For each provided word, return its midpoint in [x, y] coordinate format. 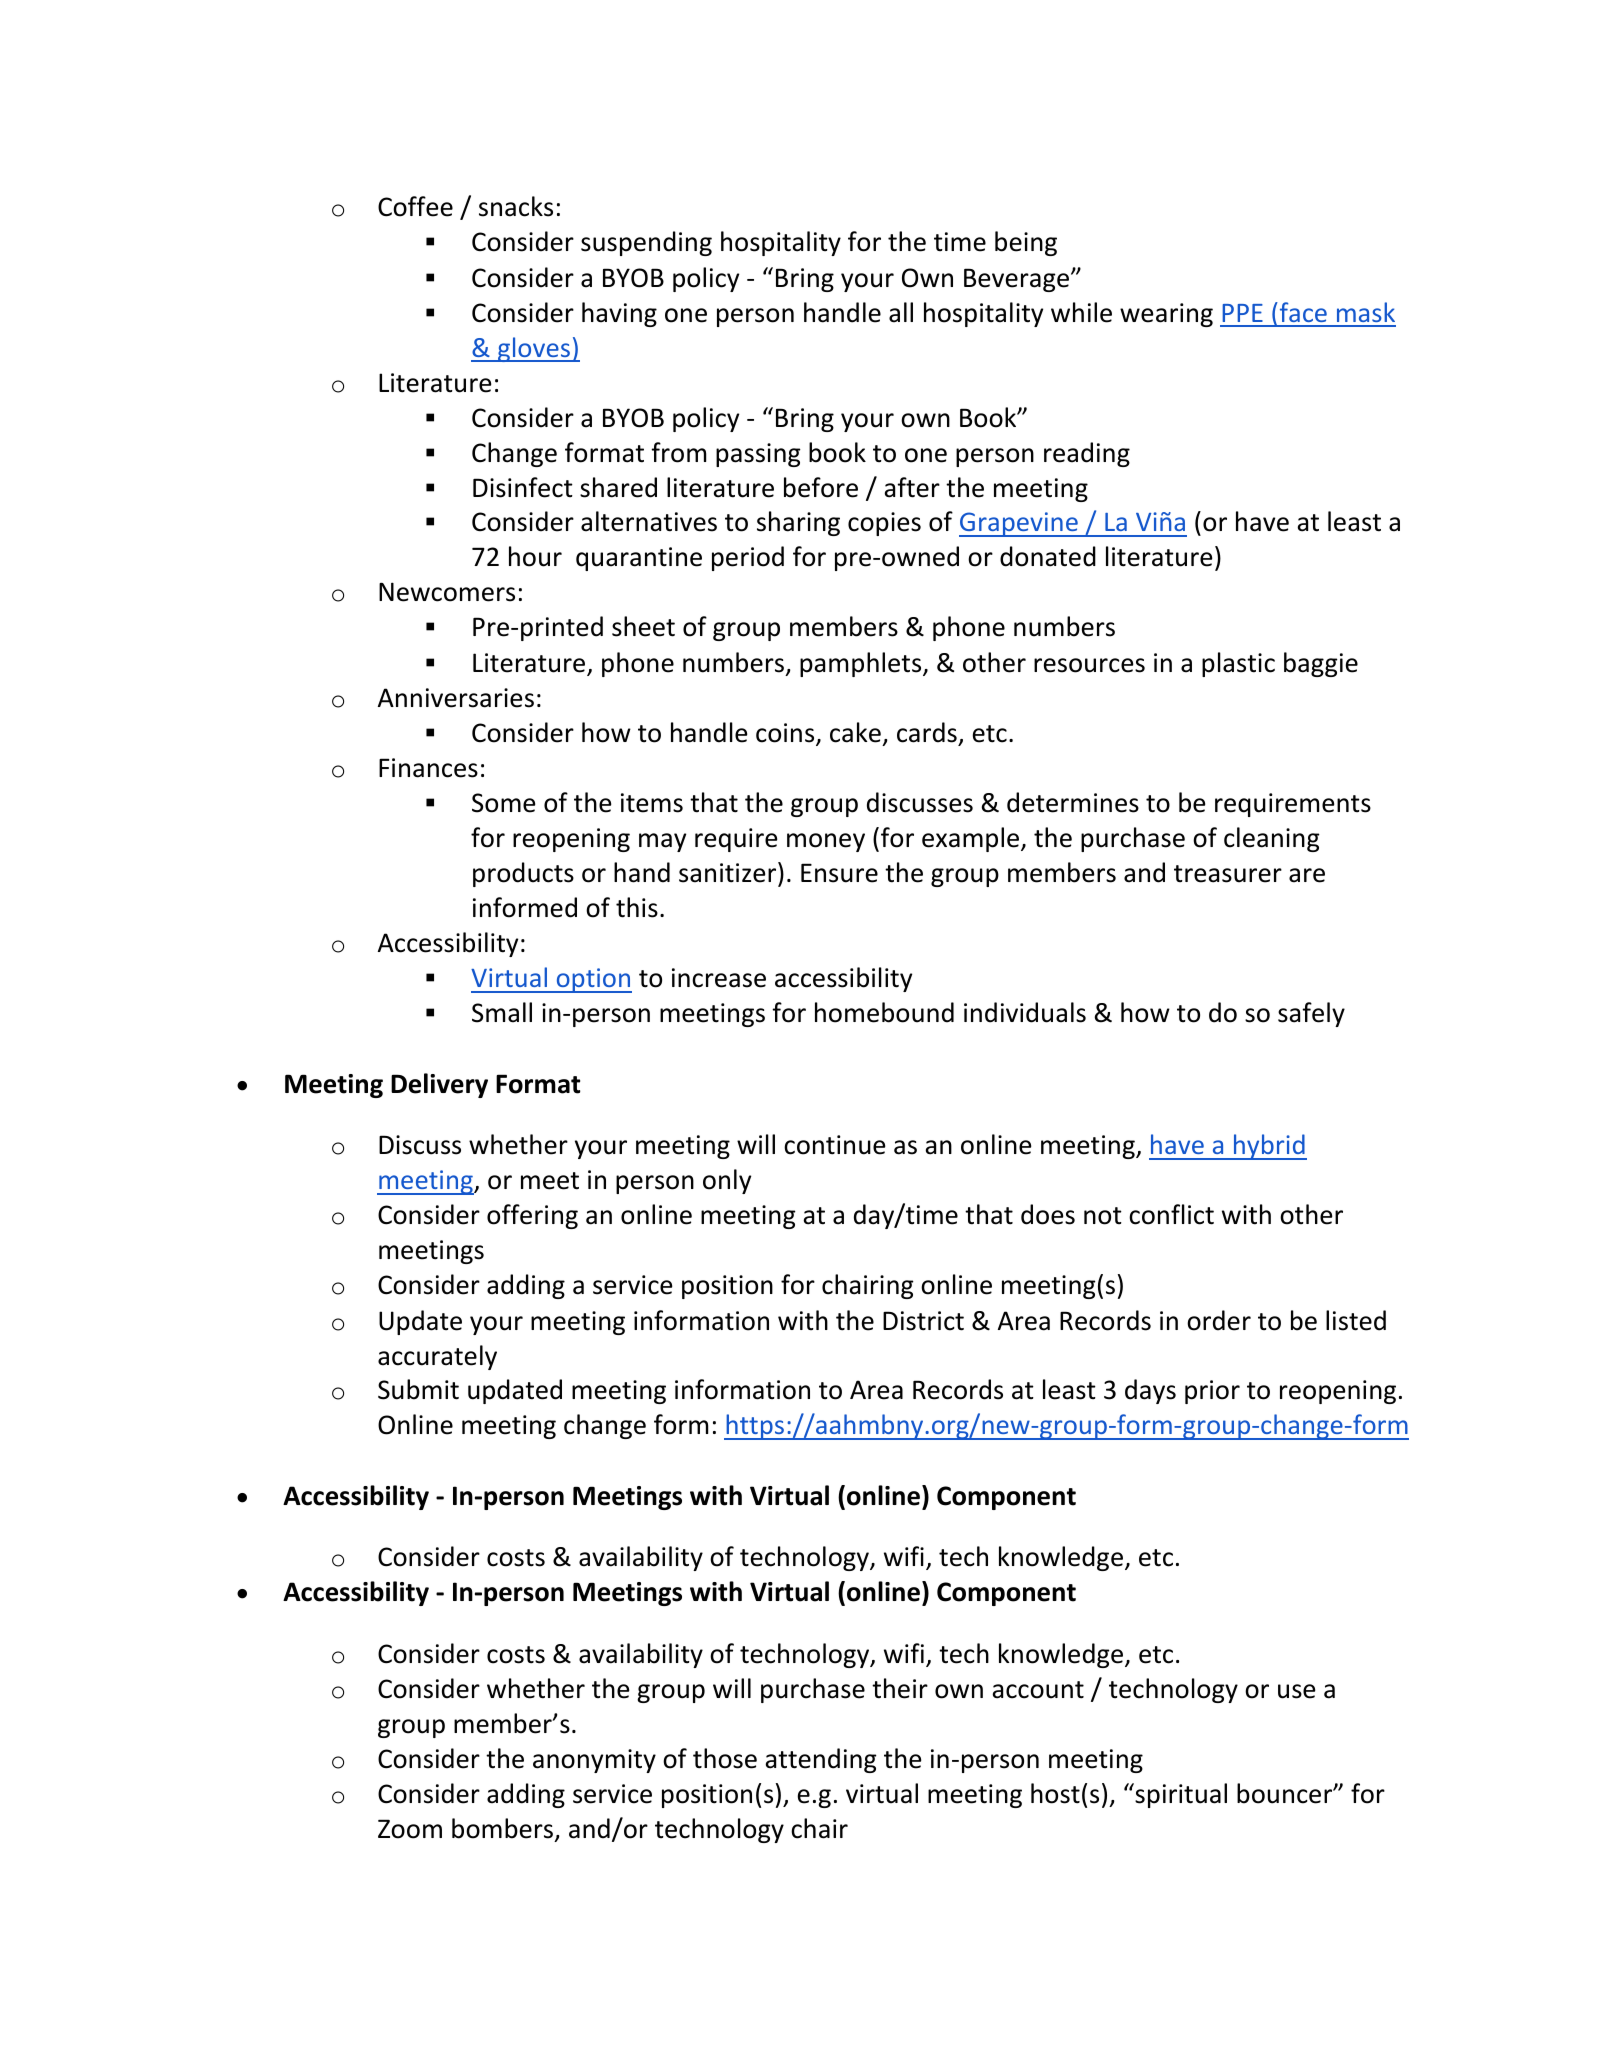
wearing [1166, 315]
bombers [504, 1829]
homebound [884, 1012]
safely [1311, 1014]
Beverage [1018, 280]
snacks [516, 206]
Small [502, 1012]
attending [821, 1760]
